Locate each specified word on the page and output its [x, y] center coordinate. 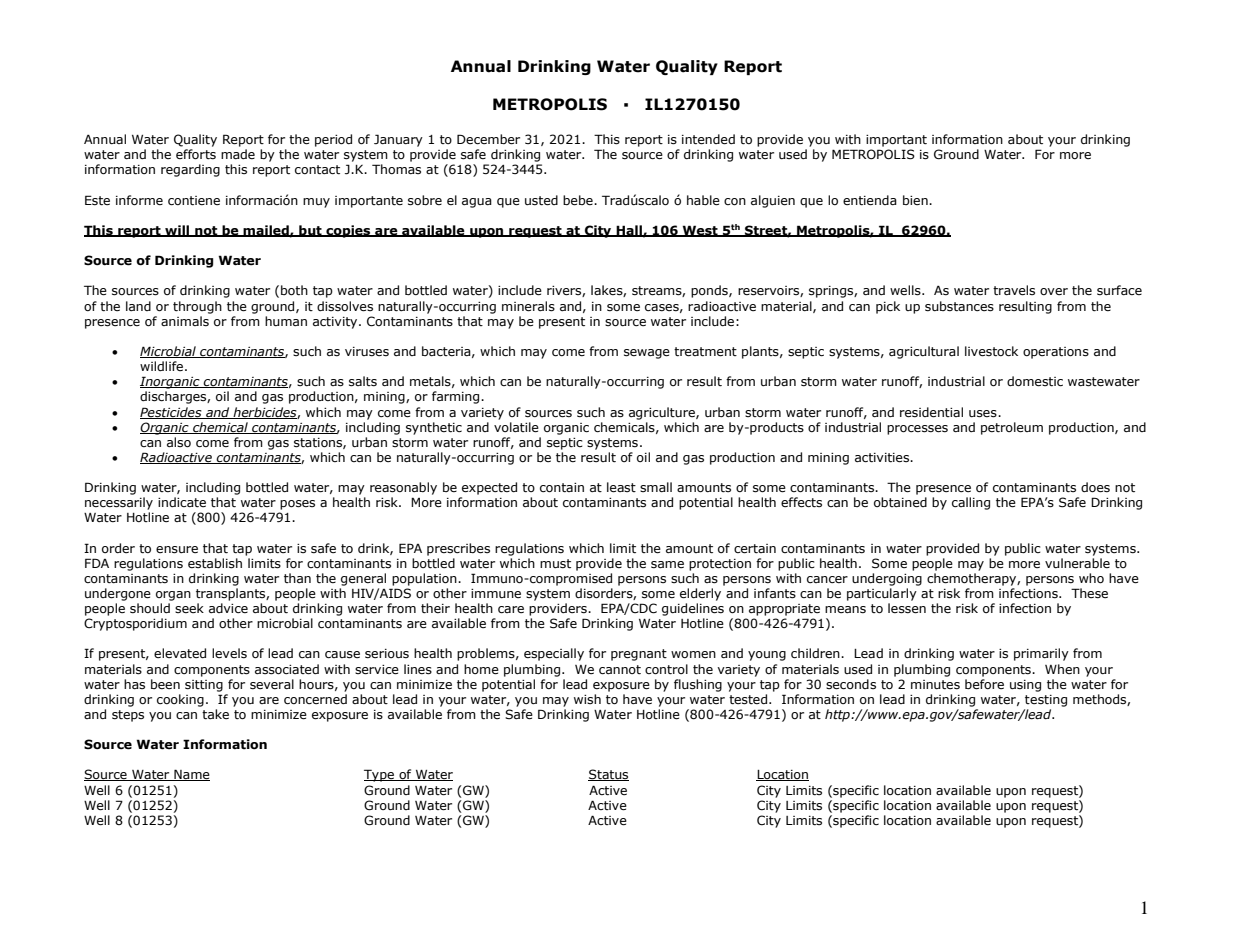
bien [916, 200]
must [555, 564]
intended [708, 139]
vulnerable [1077, 563]
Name [191, 775]
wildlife [163, 366]
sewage [647, 354]
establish [215, 563]
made [238, 154]
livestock [991, 351]
